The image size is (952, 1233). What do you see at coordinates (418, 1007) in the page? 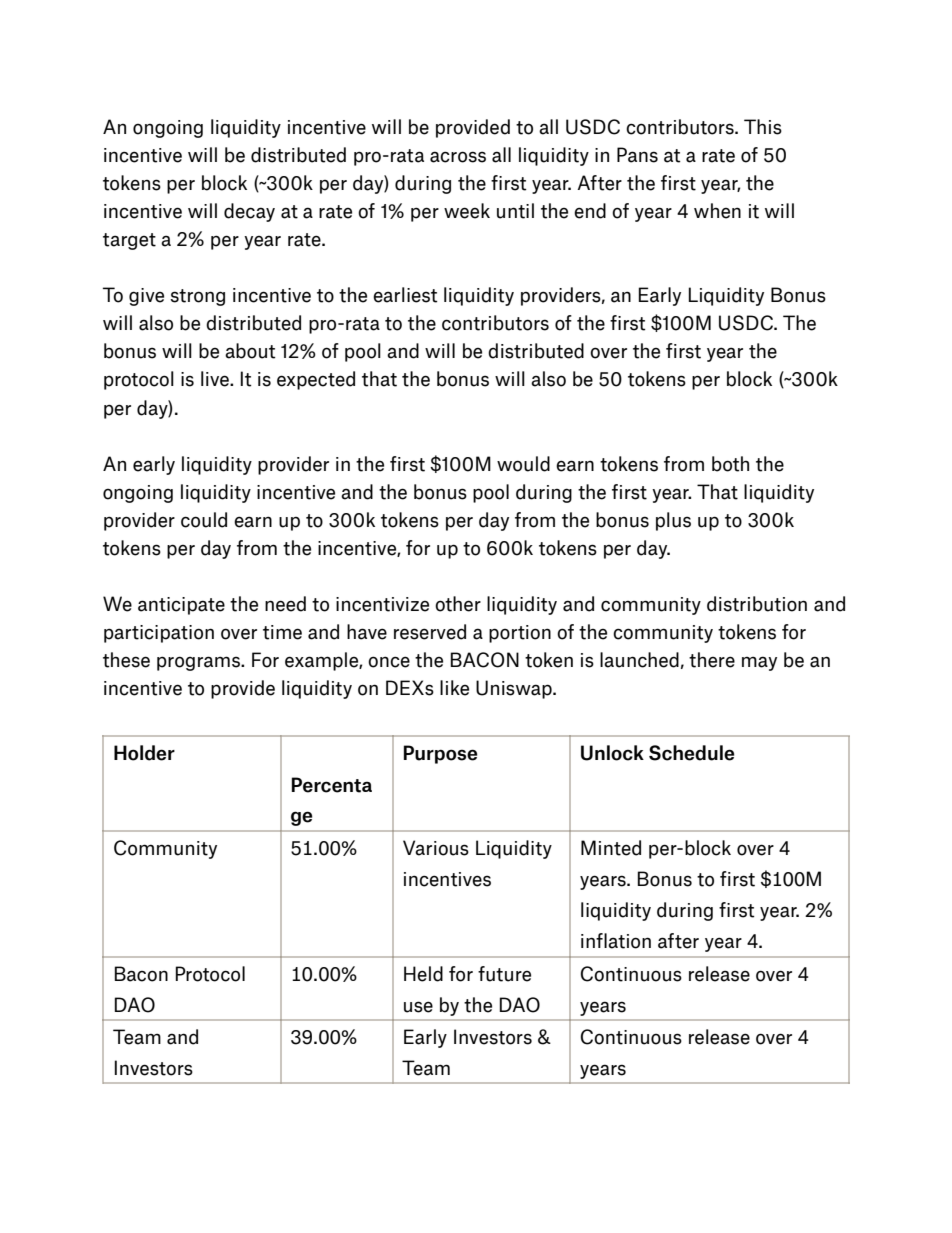
I see `use` at bounding box center [418, 1007].
